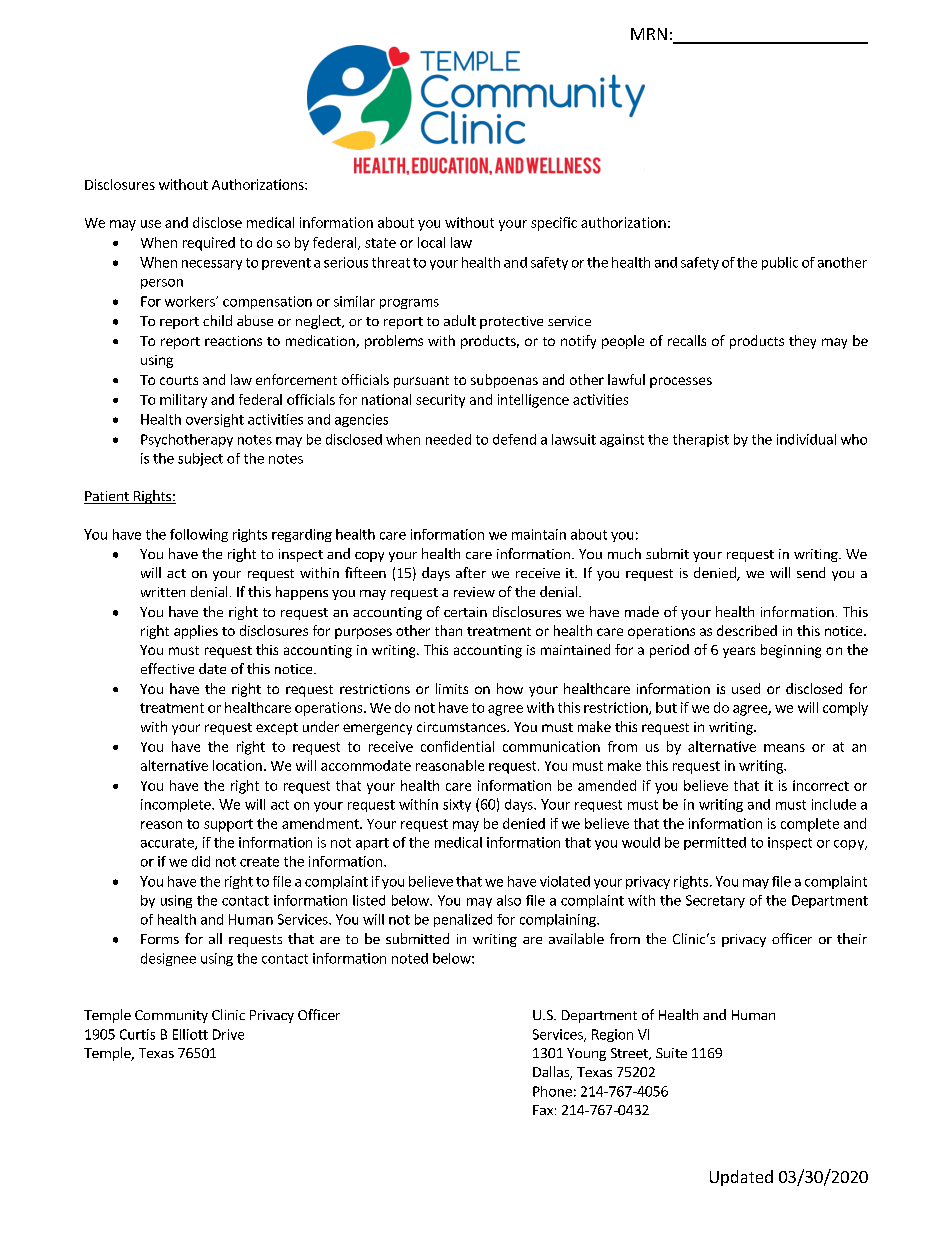 The image size is (952, 1233). Describe the element at coordinates (452, 688) in the screenshot. I see `limits` at that location.
